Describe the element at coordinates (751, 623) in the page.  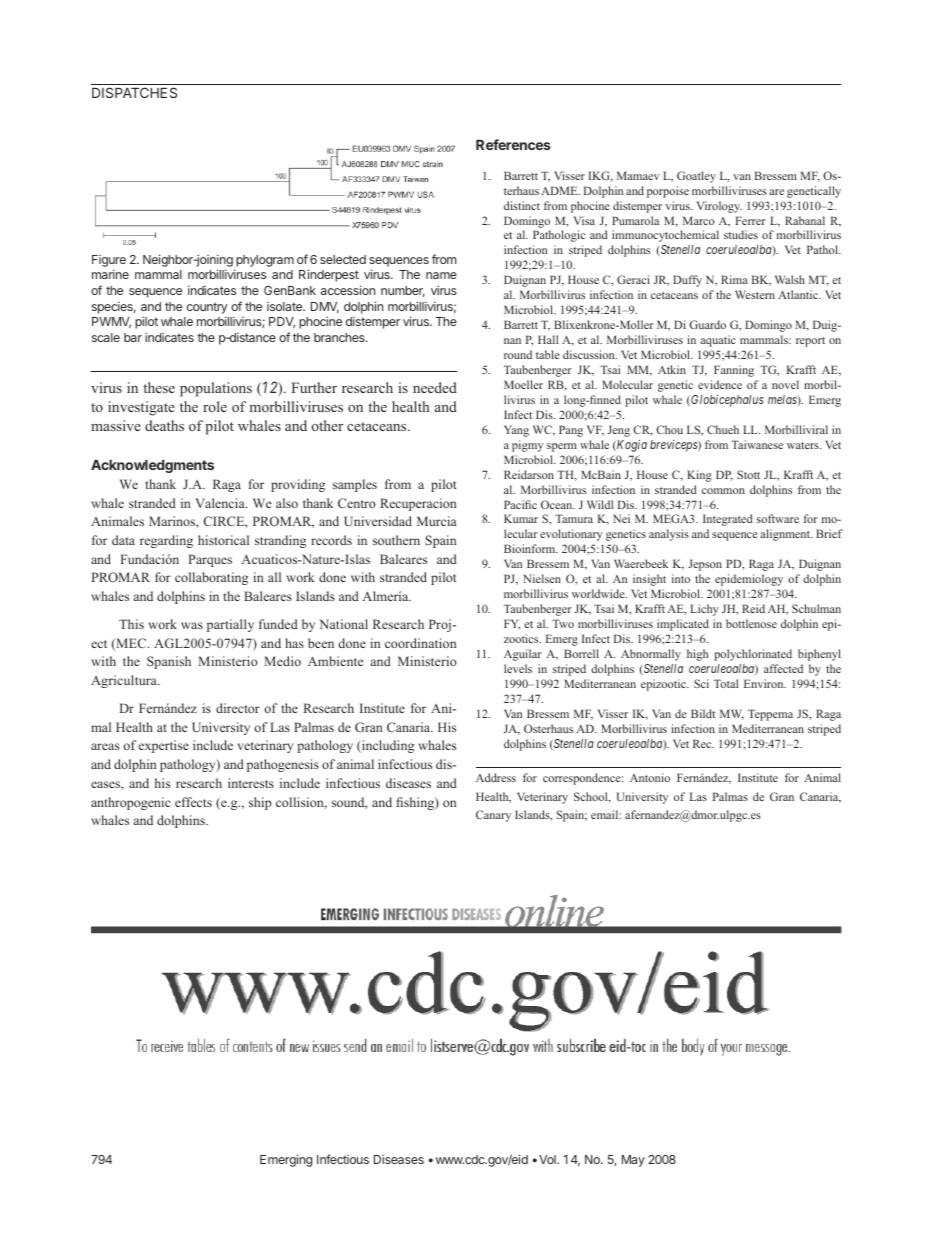
I see `bottlenose` at that location.
